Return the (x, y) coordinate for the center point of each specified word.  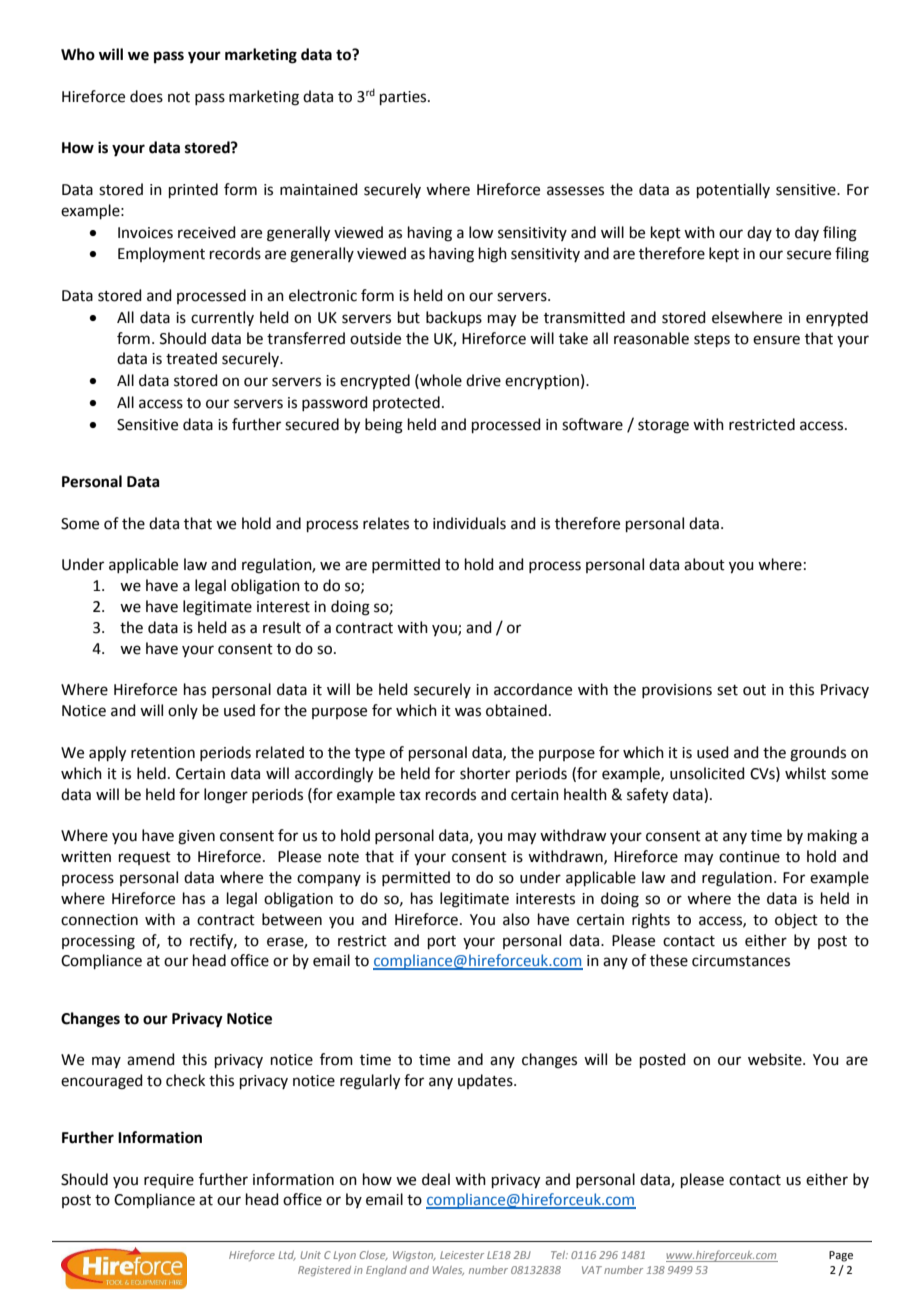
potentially (733, 190)
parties (404, 98)
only (183, 711)
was (468, 712)
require (169, 1181)
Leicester (462, 1255)
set (727, 690)
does (146, 96)
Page (841, 1256)
